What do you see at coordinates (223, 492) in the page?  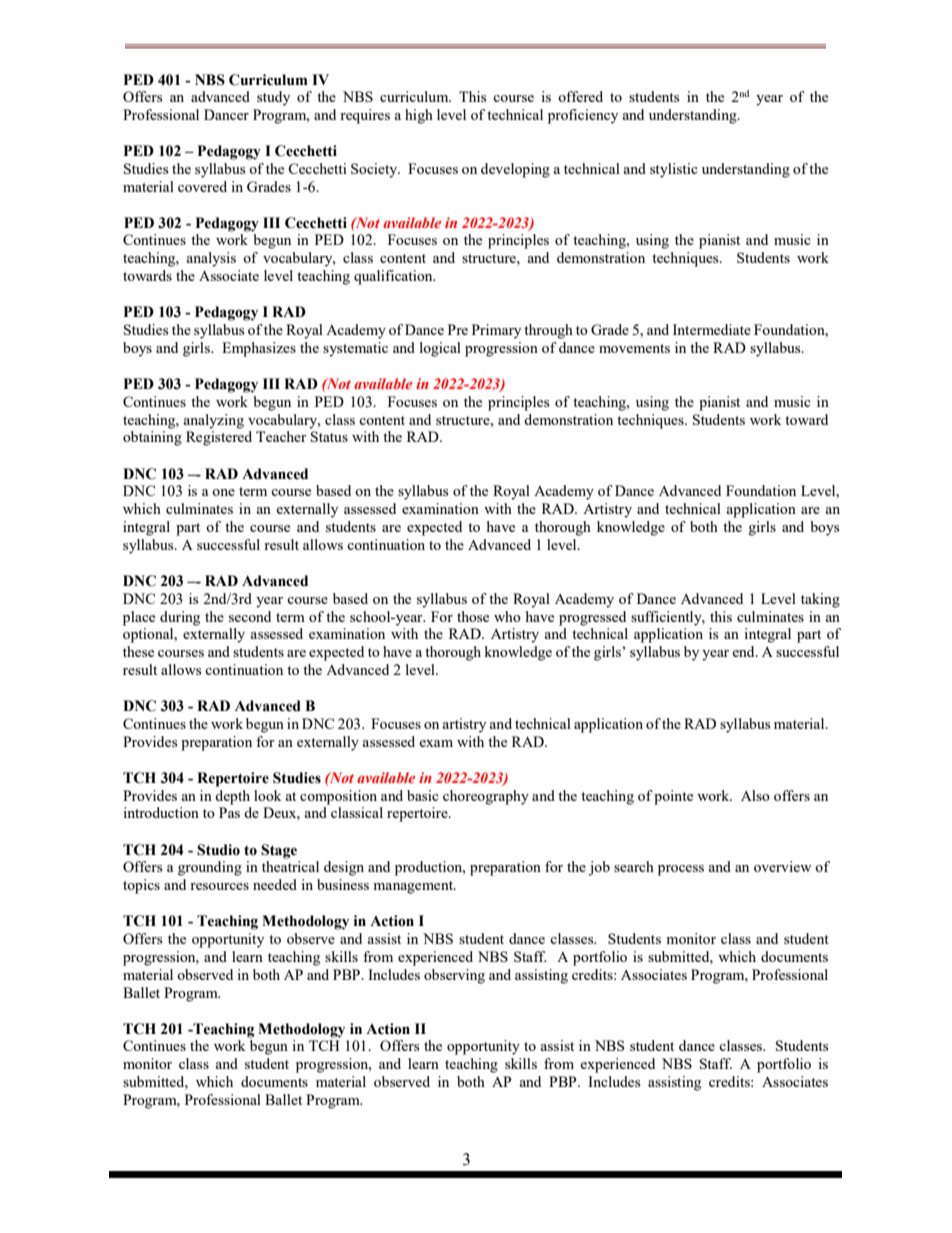 I see `one` at bounding box center [223, 492].
